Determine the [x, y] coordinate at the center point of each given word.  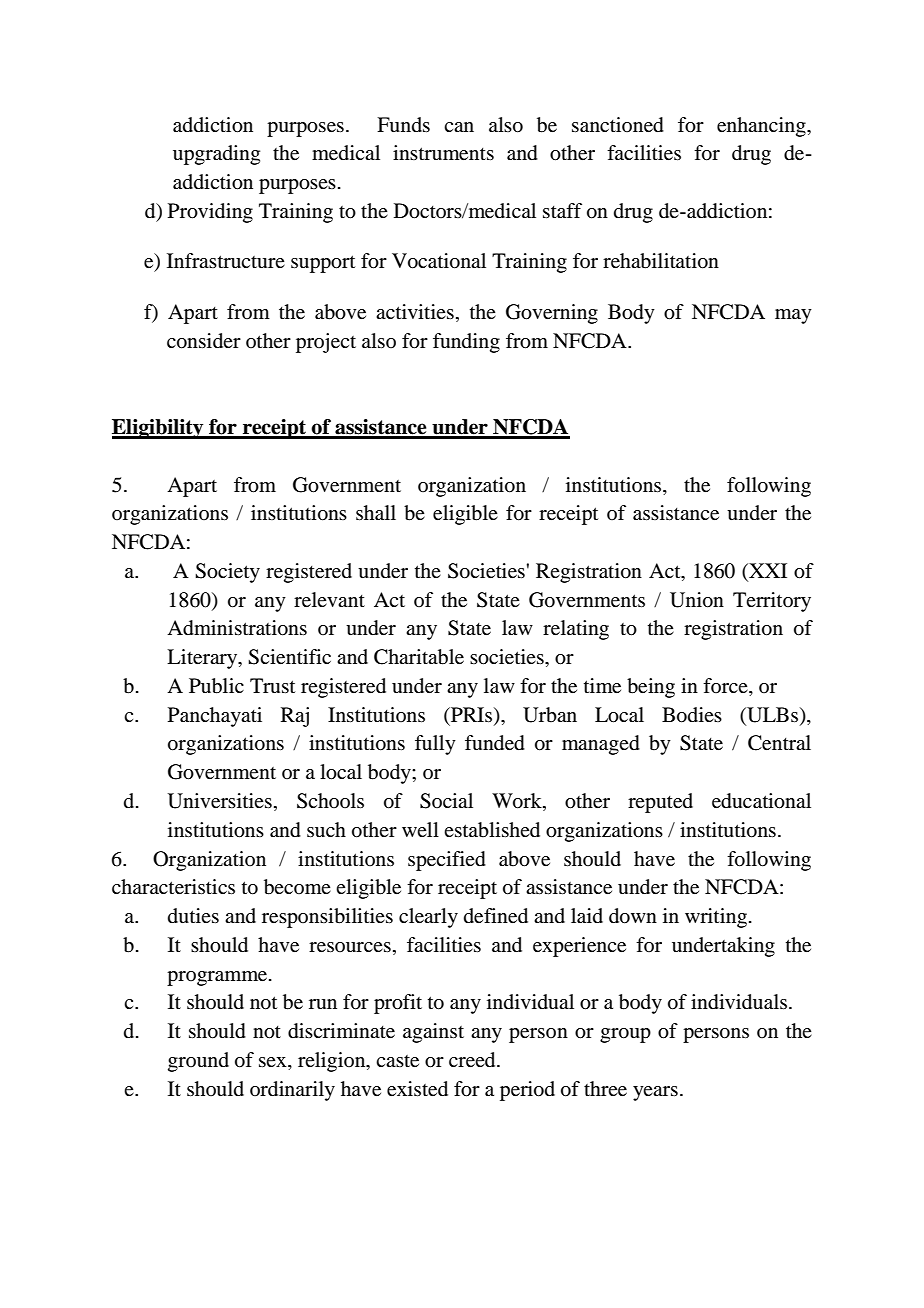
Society [227, 573]
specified [447, 861]
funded [495, 743]
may [793, 316]
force [726, 687]
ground [198, 1062]
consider [204, 341]
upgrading [216, 155]
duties [193, 916]
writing [716, 918]
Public [216, 686]
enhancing [762, 127]
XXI [767, 570]
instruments [443, 153]
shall [376, 513]
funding [466, 343]
